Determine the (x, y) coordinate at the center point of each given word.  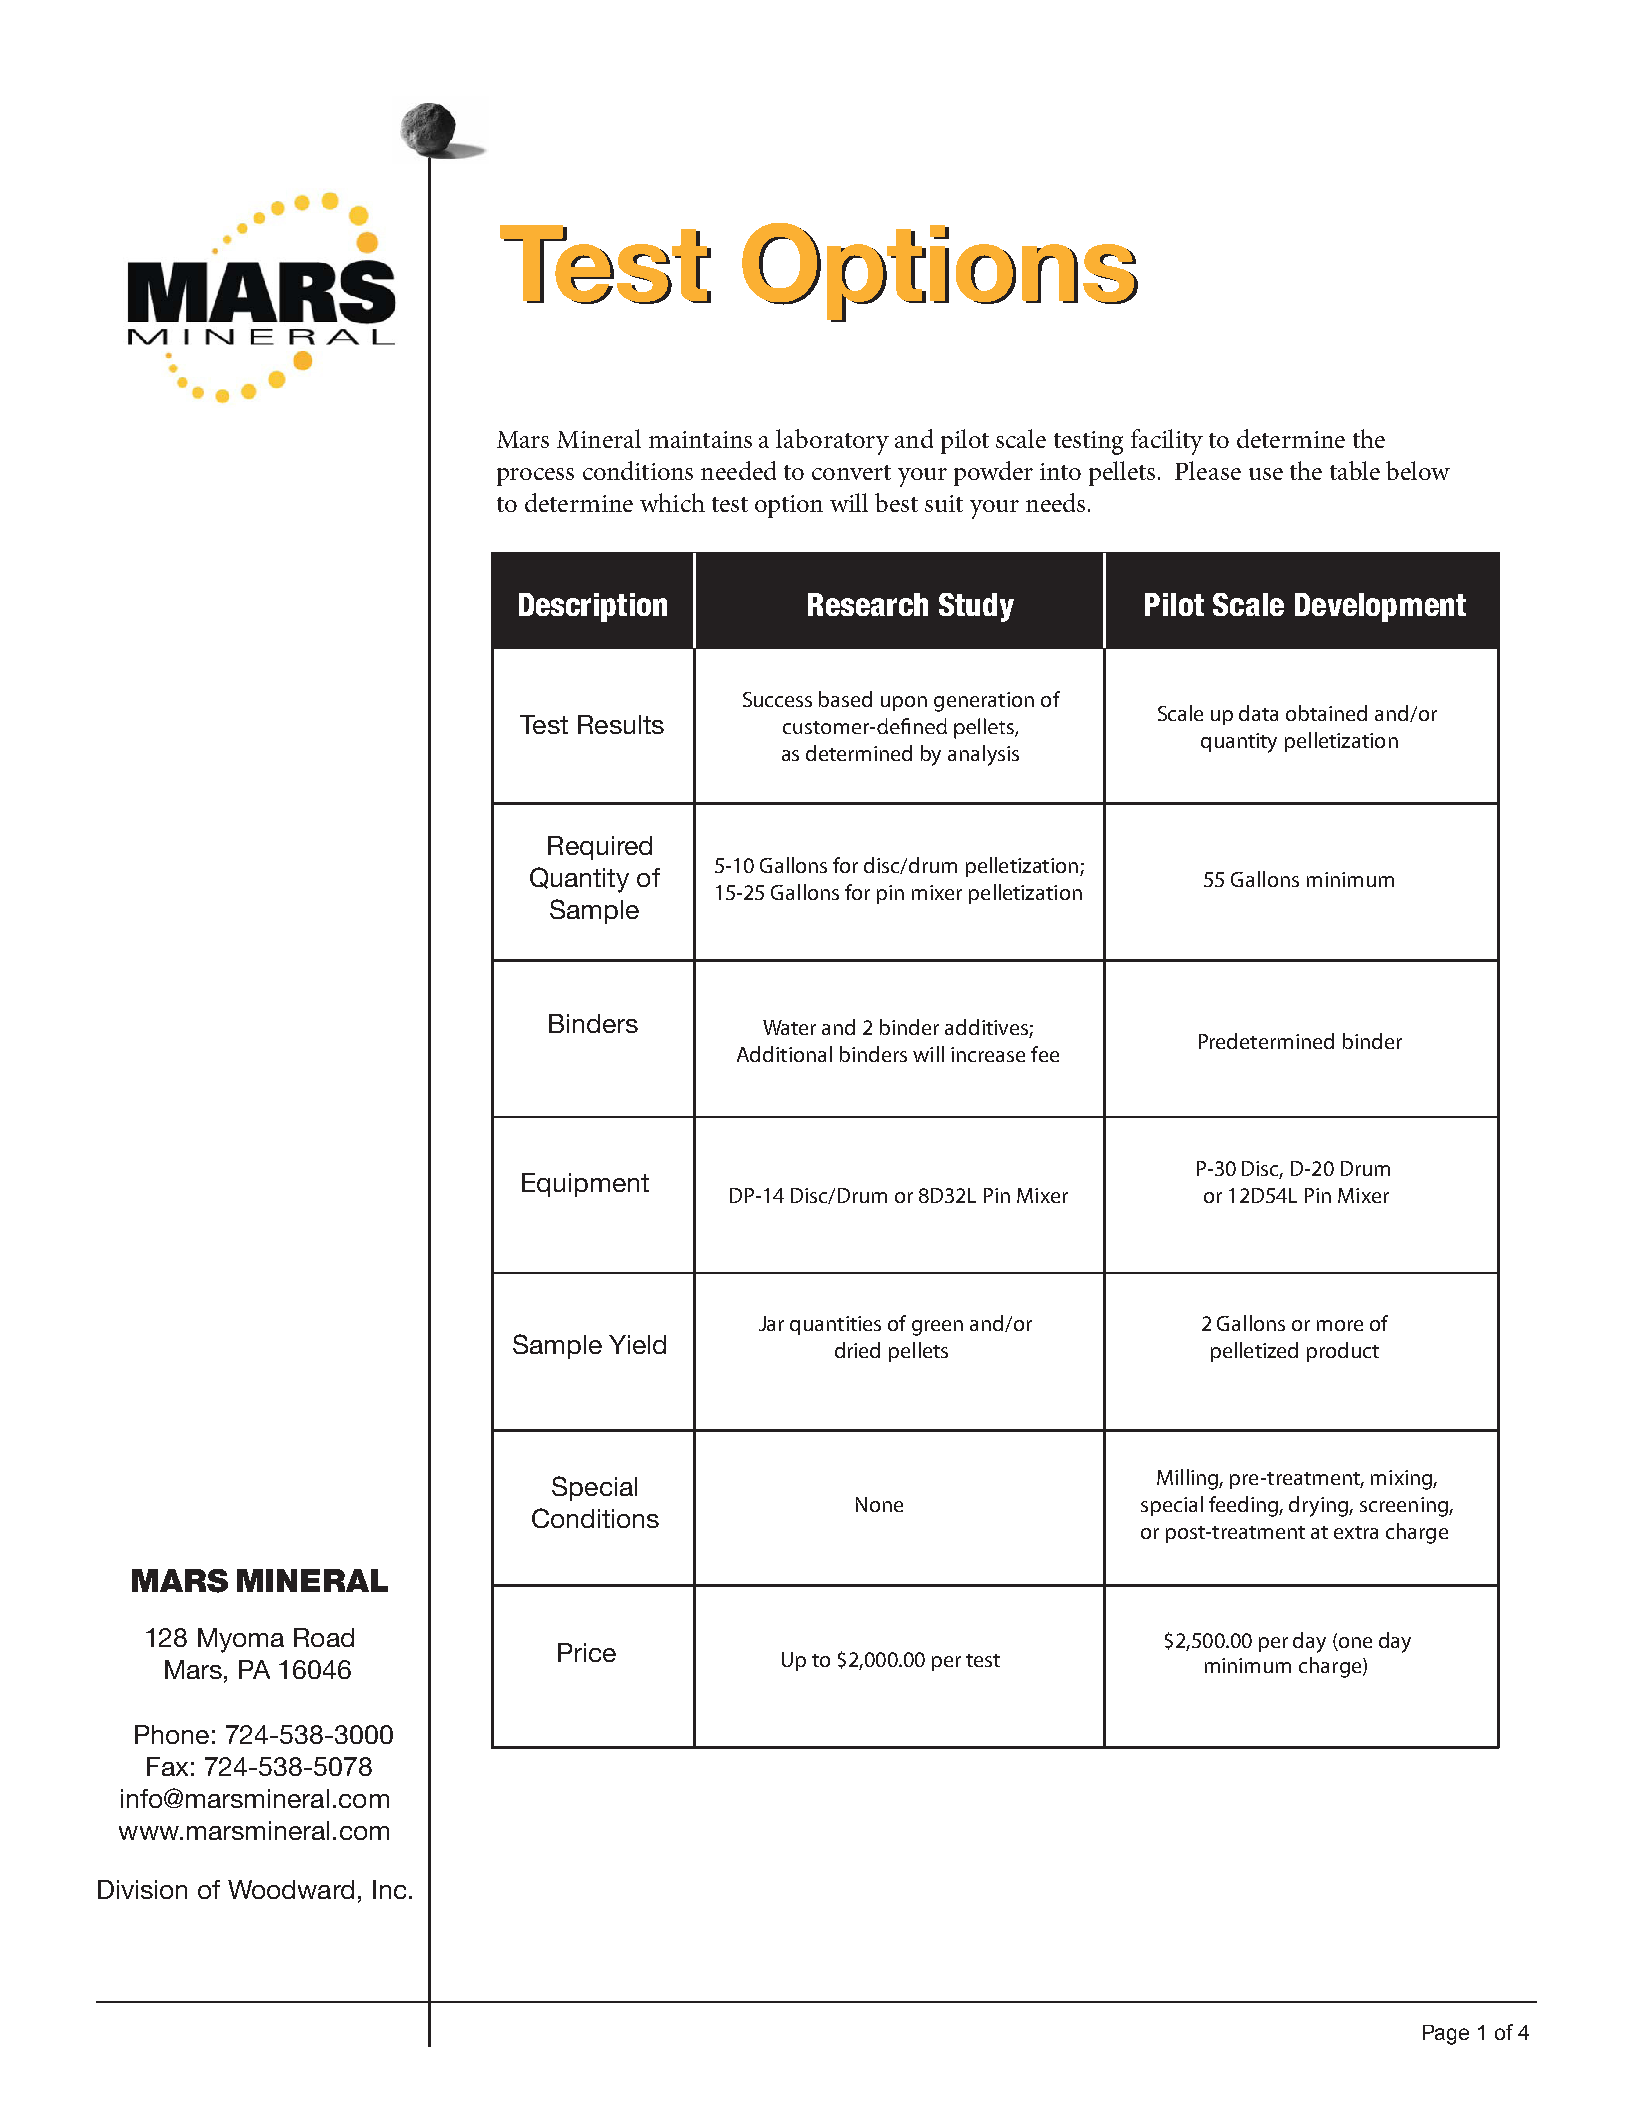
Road (324, 1637)
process (535, 477)
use (1266, 474)
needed (738, 470)
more (1340, 1325)
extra (1356, 1532)
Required (600, 848)
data (1258, 713)
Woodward (291, 1889)
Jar (771, 1323)
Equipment (585, 1185)
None (879, 1504)
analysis (983, 755)
